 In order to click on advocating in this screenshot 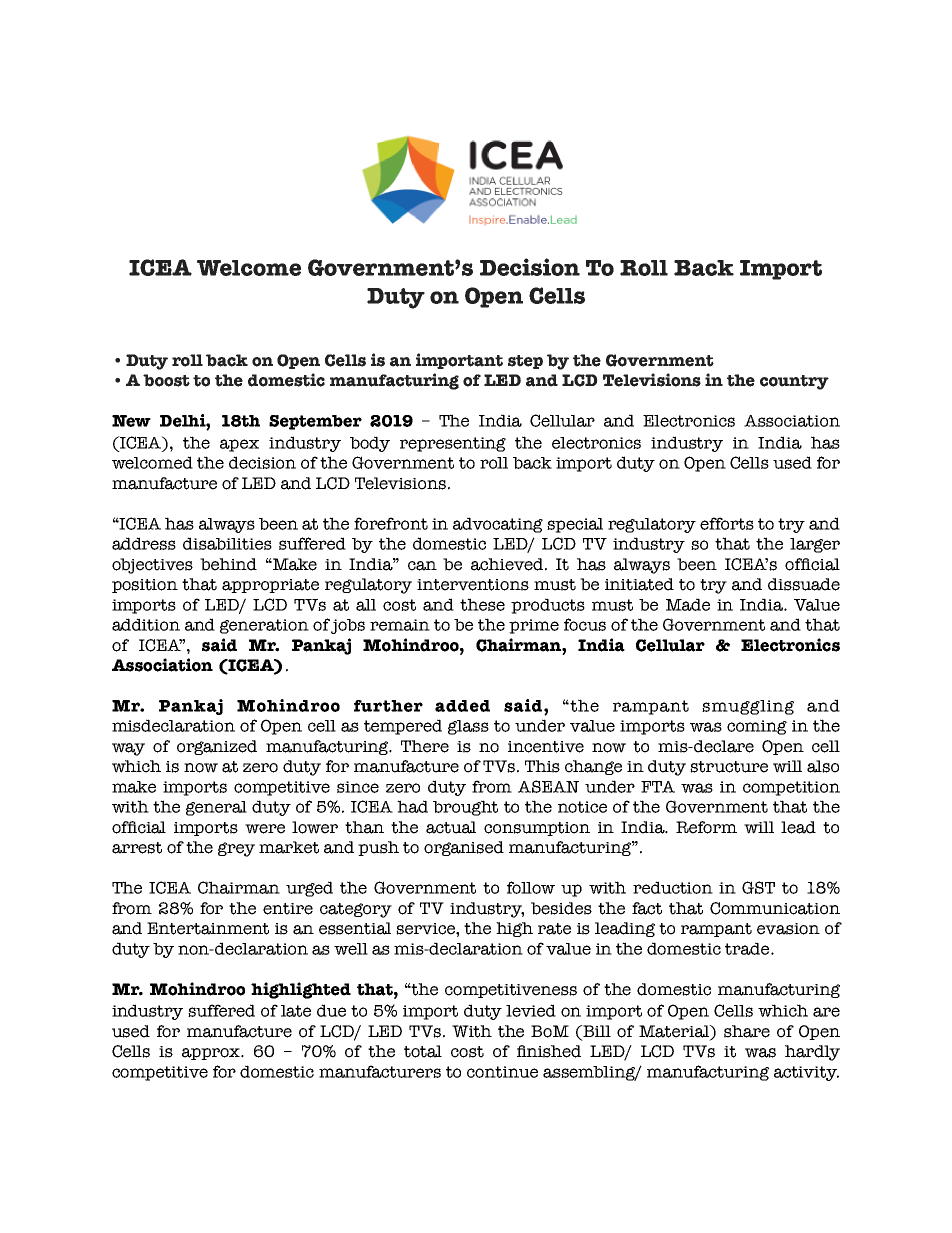, I will do `click(498, 525)`.
